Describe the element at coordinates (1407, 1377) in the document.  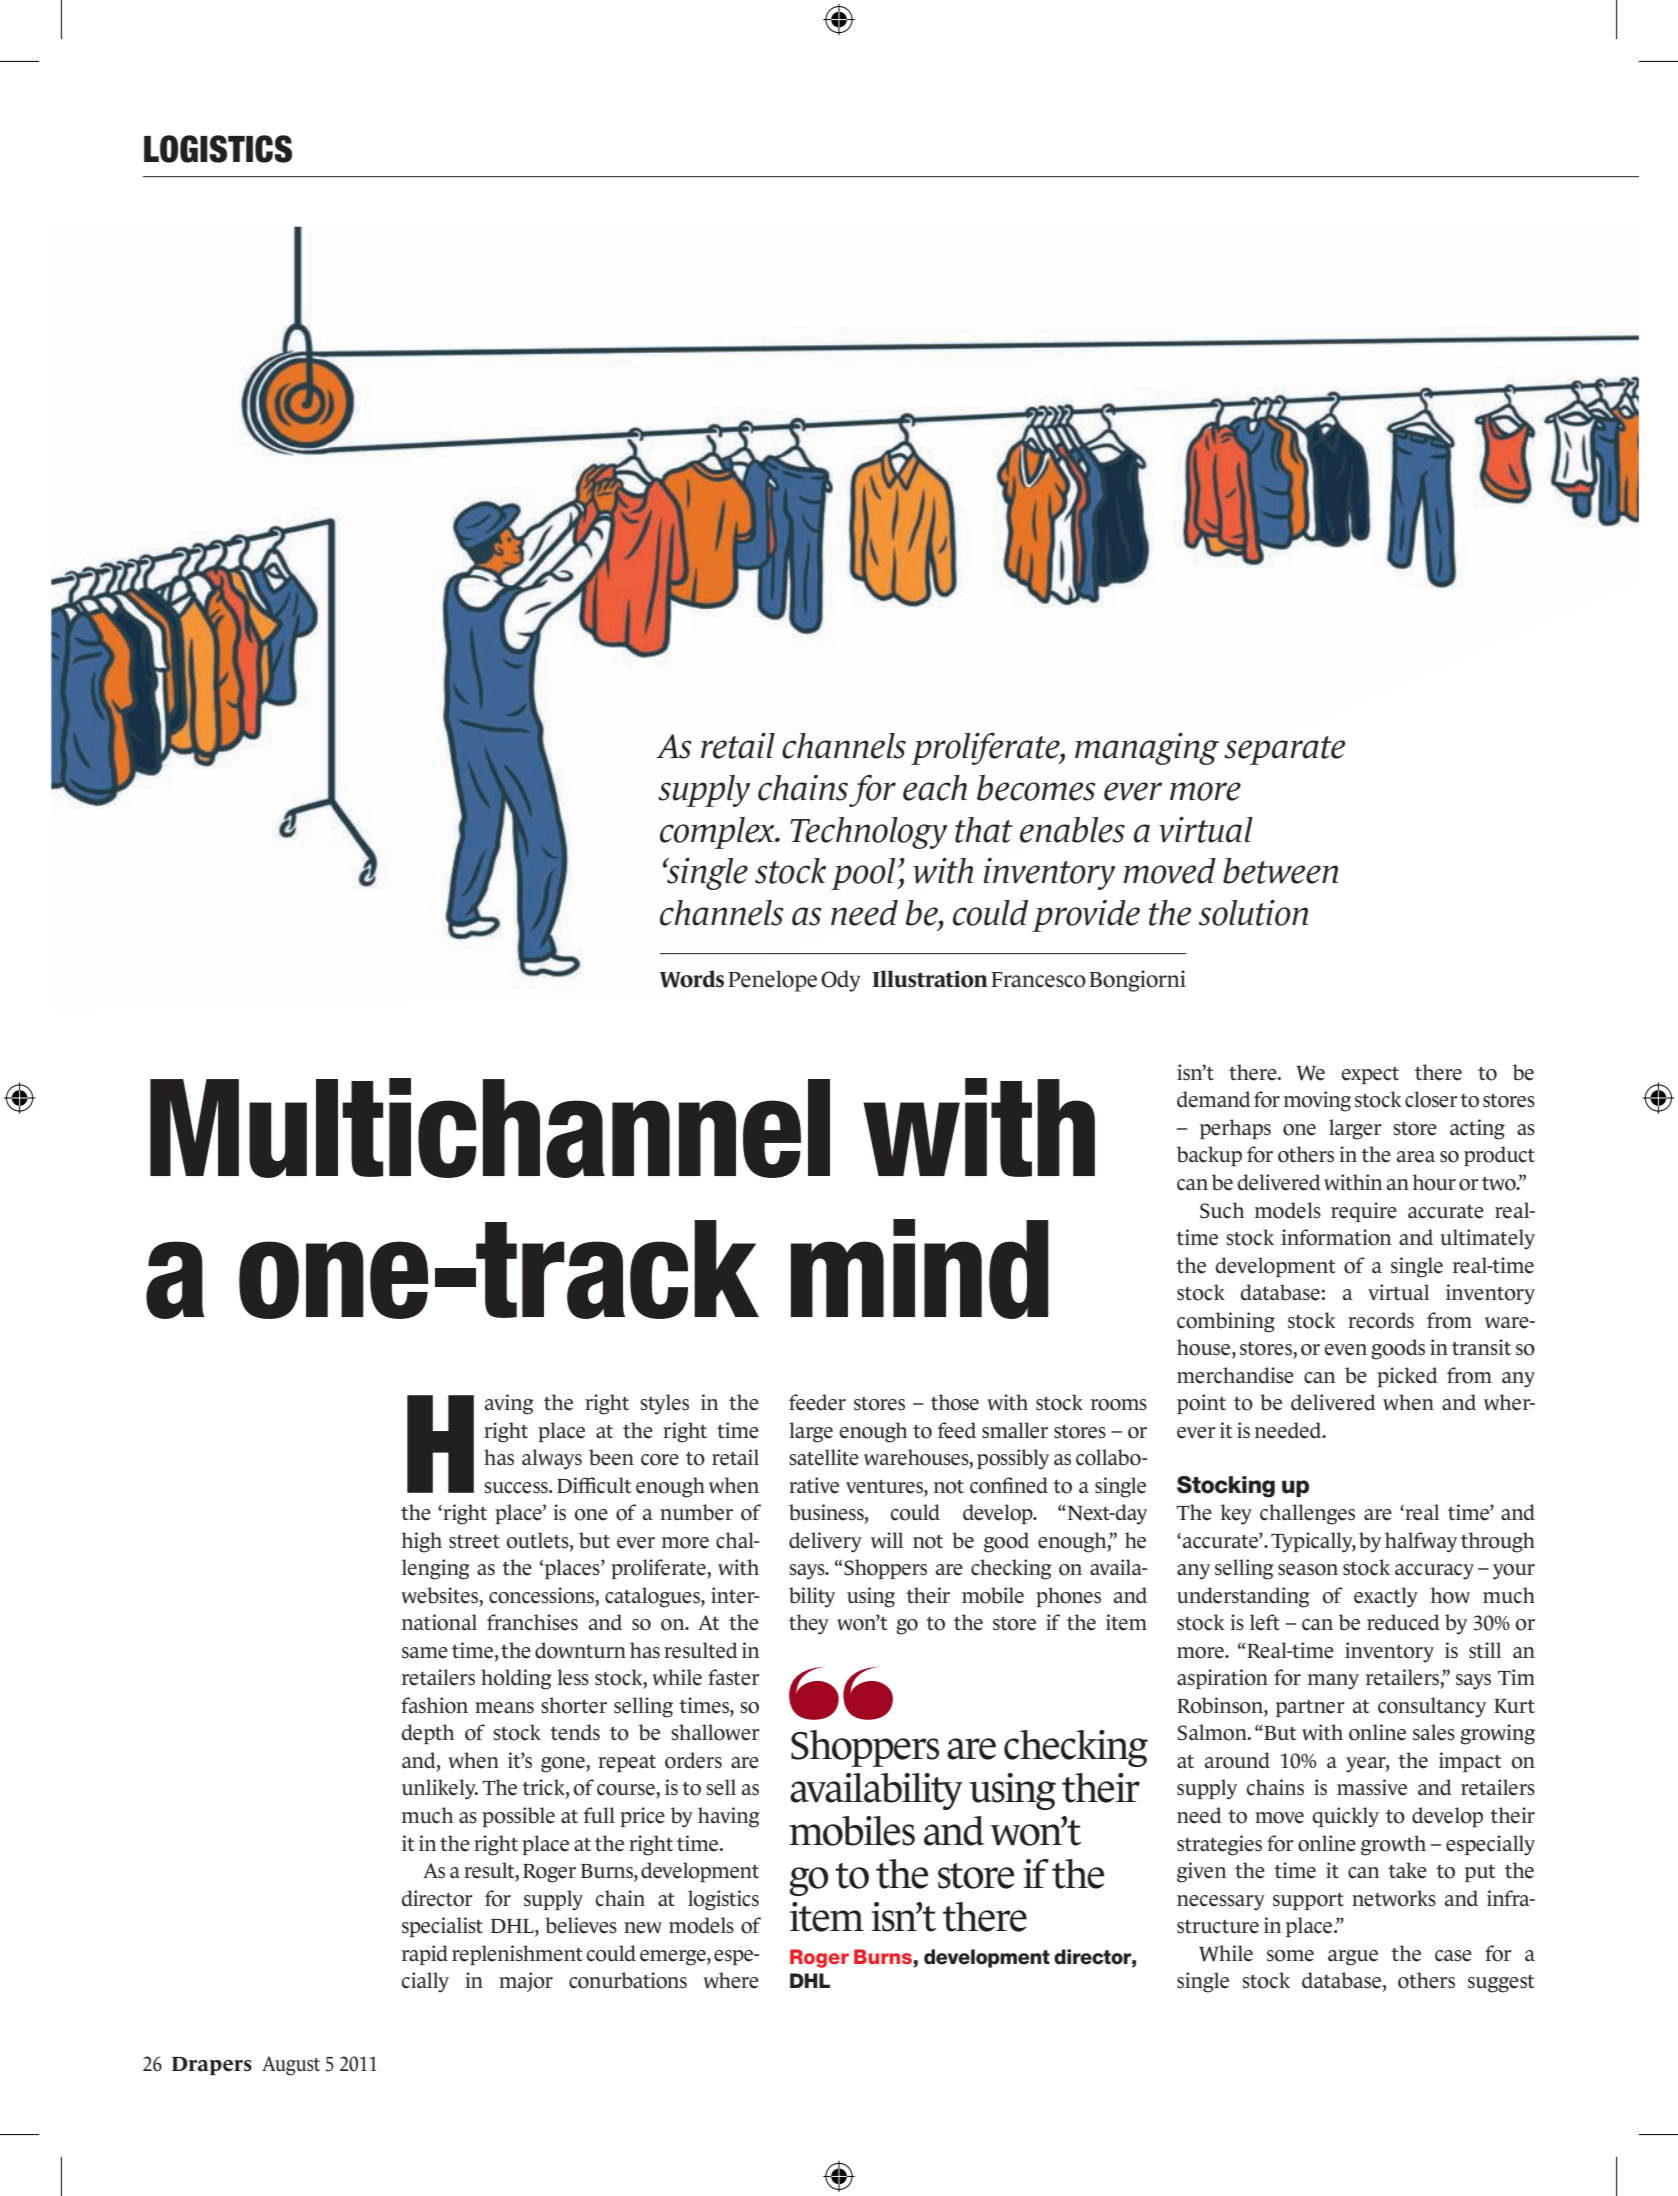
I see `picked` at that location.
